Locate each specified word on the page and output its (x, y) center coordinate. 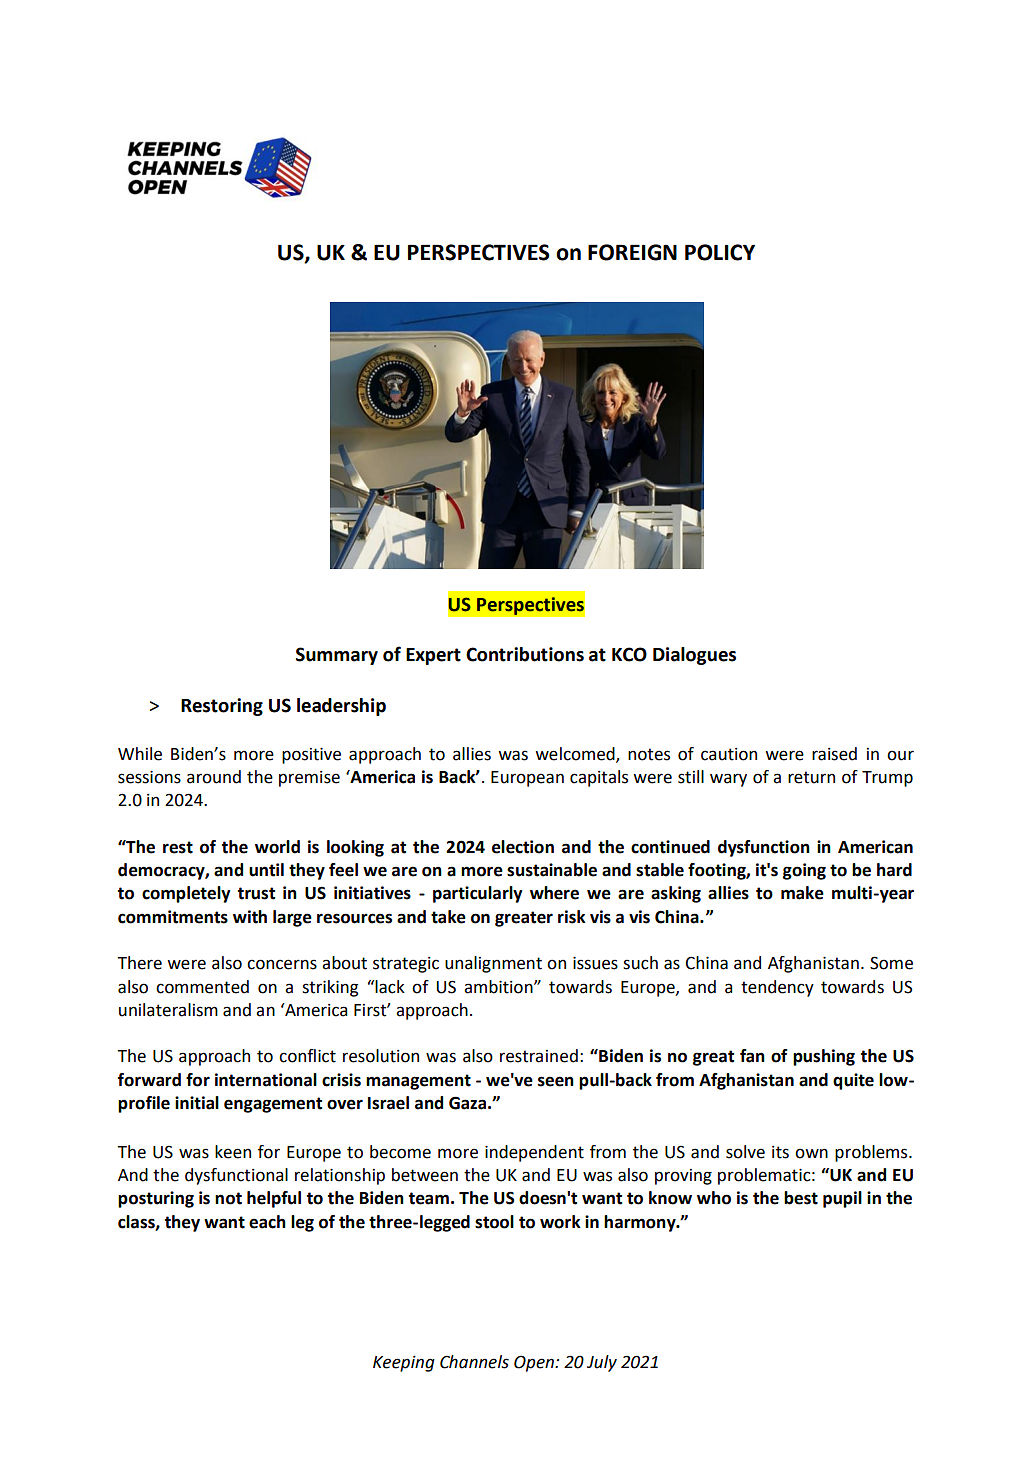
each (267, 1222)
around (214, 777)
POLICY (720, 252)
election (523, 847)
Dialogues (694, 656)
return (811, 777)
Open (535, 1363)
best (801, 1198)
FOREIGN (632, 252)
